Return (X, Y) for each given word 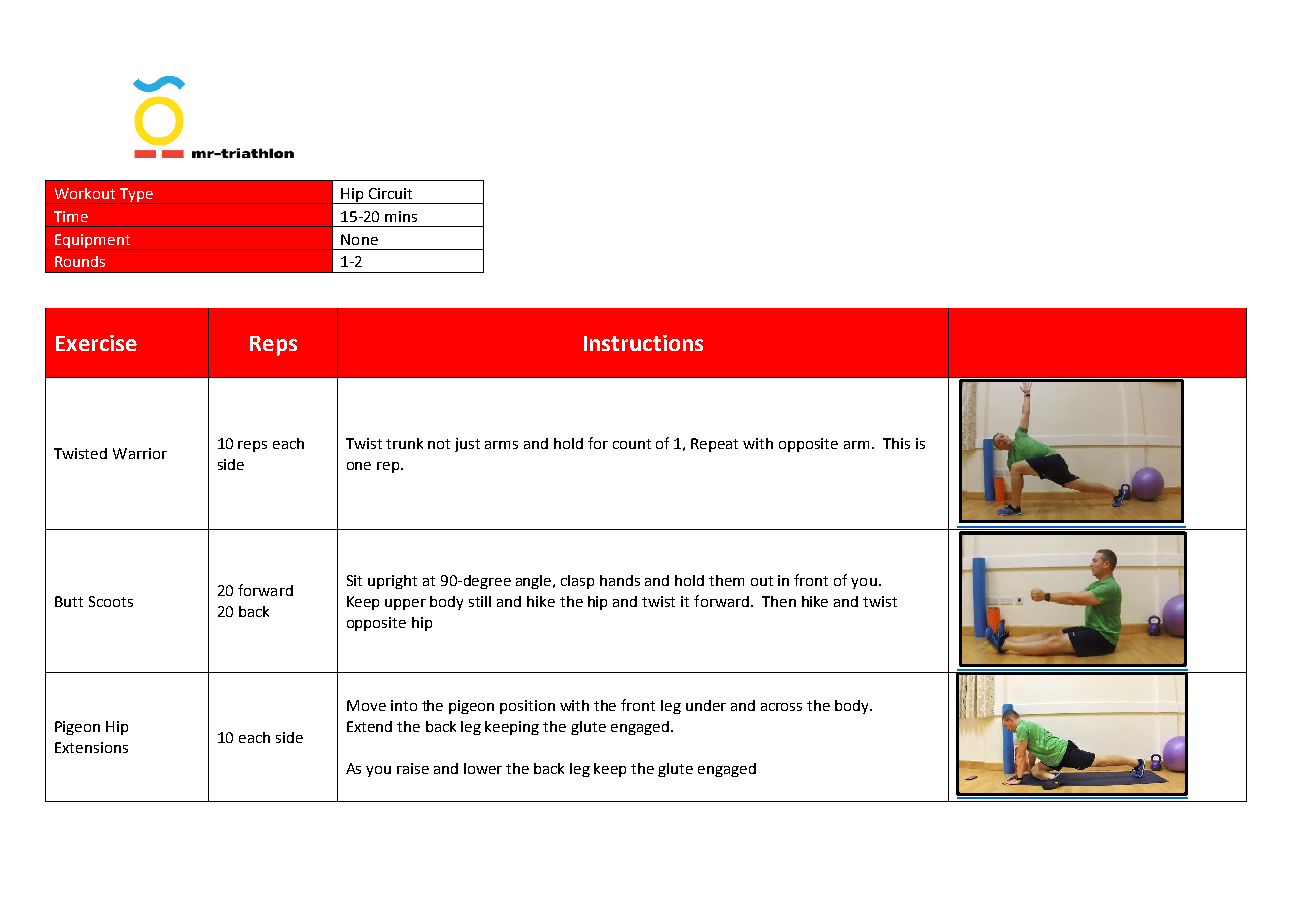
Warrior (140, 453)
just (467, 445)
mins (401, 216)
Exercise (96, 343)
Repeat (714, 445)
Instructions (643, 343)
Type (136, 196)
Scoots (111, 601)
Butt (69, 601)
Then (779, 601)
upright (392, 582)
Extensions (91, 747)
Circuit (390, 193)
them (726, 580)
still (480, 601)
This (896, 443)
